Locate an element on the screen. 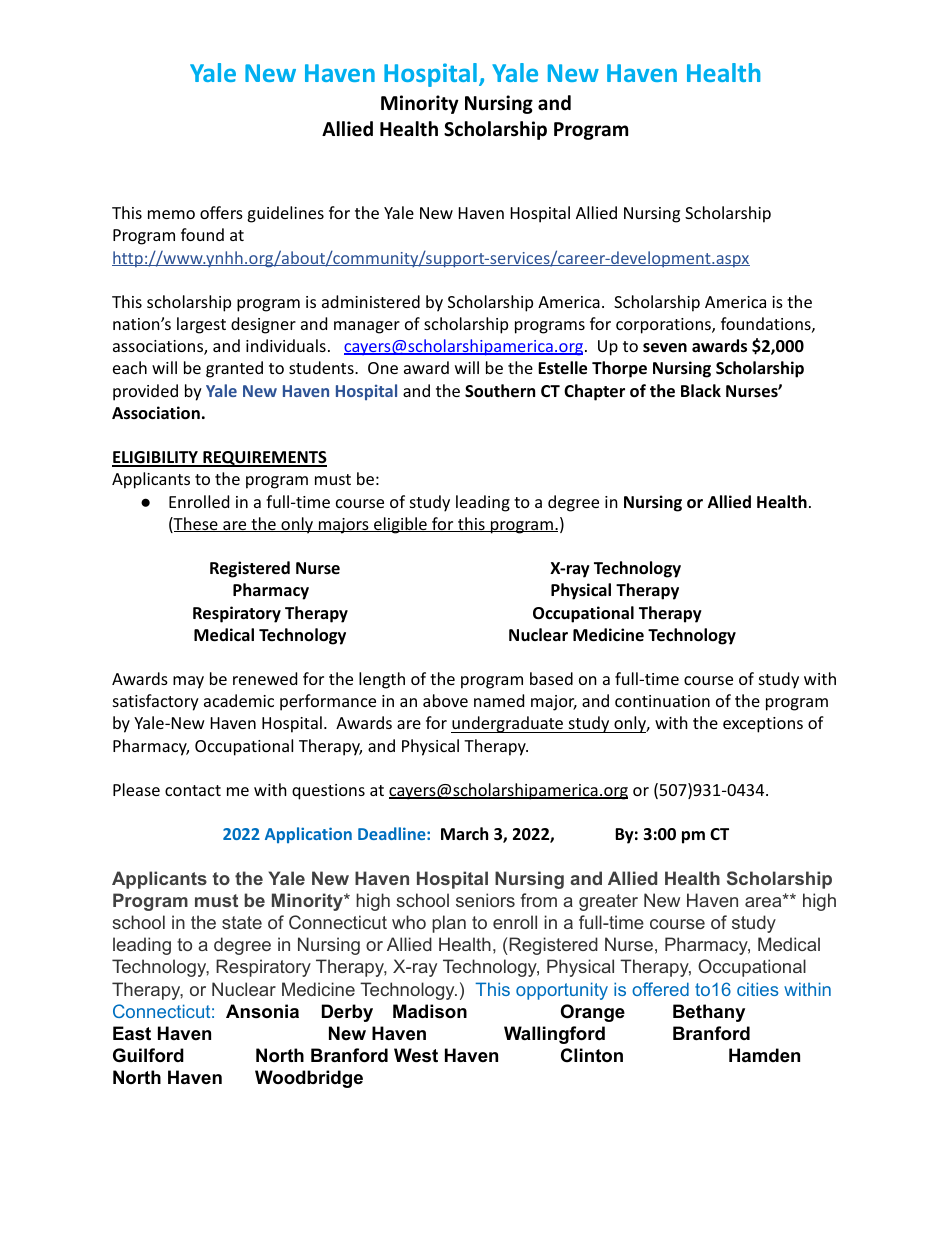  continuation is located at coordinates (662, 701).
